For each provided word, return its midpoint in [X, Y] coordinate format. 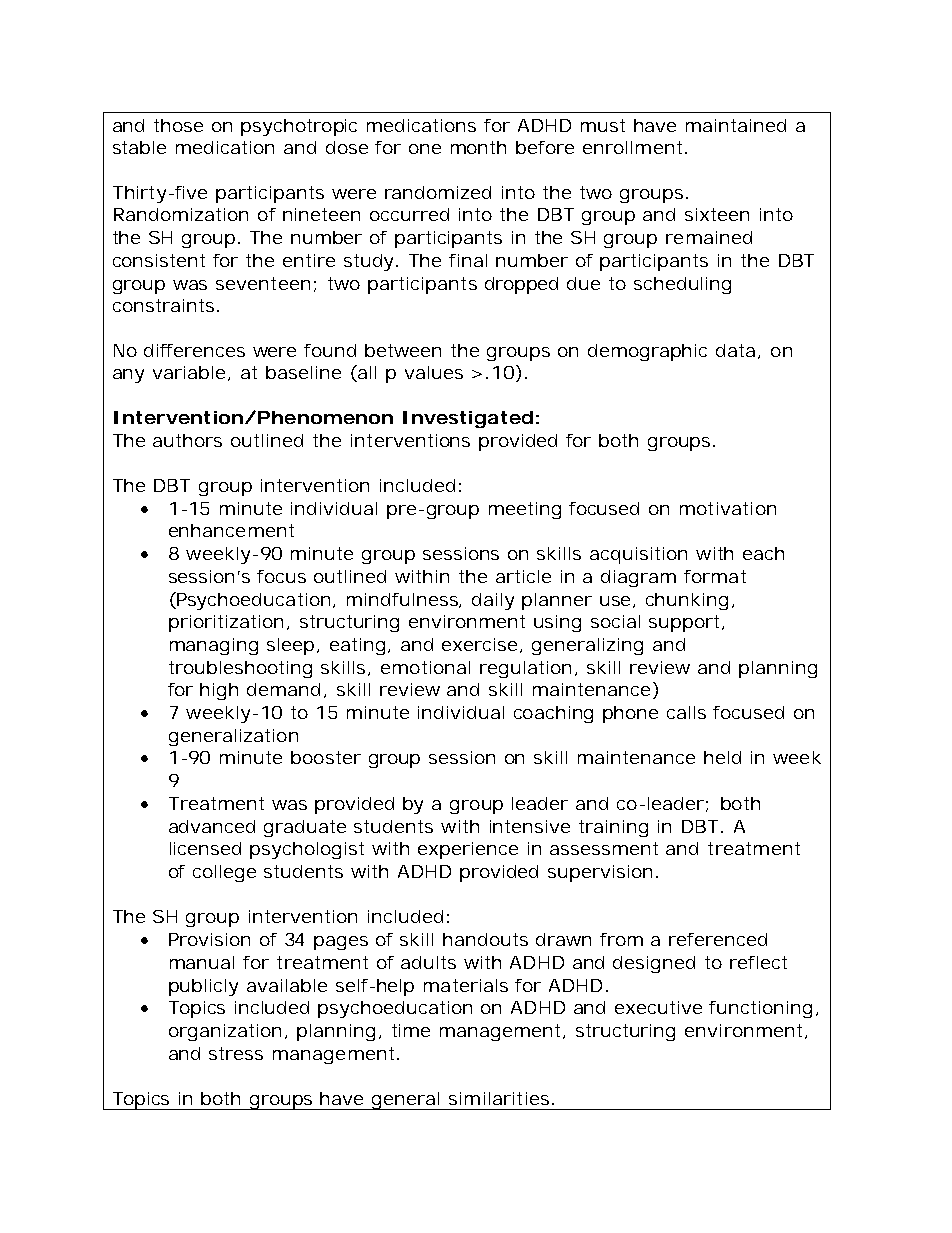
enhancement [231, 530]
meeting [525, 510]
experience [468, 850]
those [178, 125]
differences [194, 350]
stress [236, 1053]
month [478, 147]
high [219, 691]
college [224, 873]
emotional [425, 667]
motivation [728, 508]
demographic [647, 352]
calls [686, 712]
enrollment [632, 147]
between [403, 350]
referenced [718, 939]
